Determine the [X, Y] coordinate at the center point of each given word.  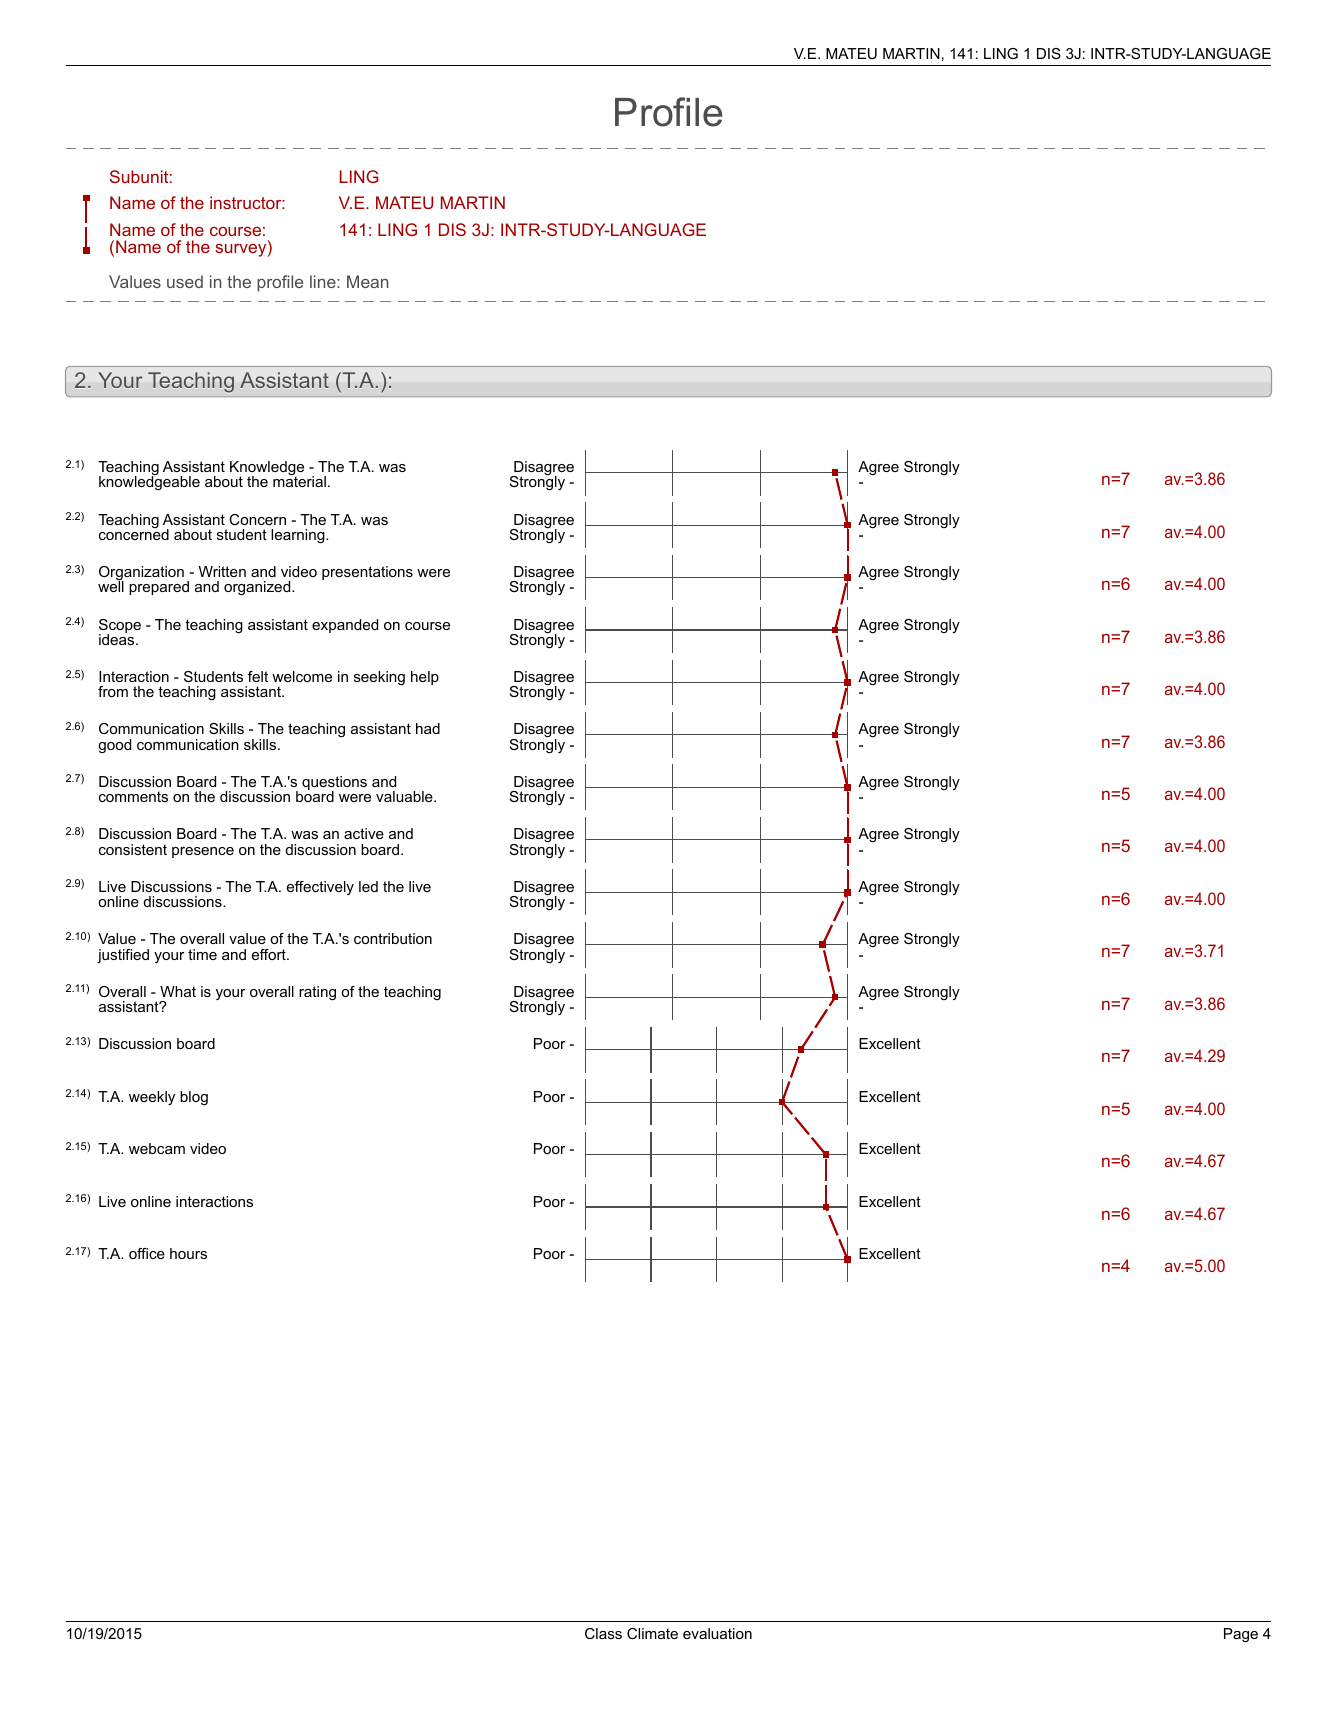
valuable [405, 796]
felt [258, 676]
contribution [393, 938]
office [147, 1253]
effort [270, 954]
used [185, 281]
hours [188, 1253]
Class [603, 1633]
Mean [367, 281]
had [428, 728]
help [425, 678]
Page [1241, 1635]
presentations [367, 573]
